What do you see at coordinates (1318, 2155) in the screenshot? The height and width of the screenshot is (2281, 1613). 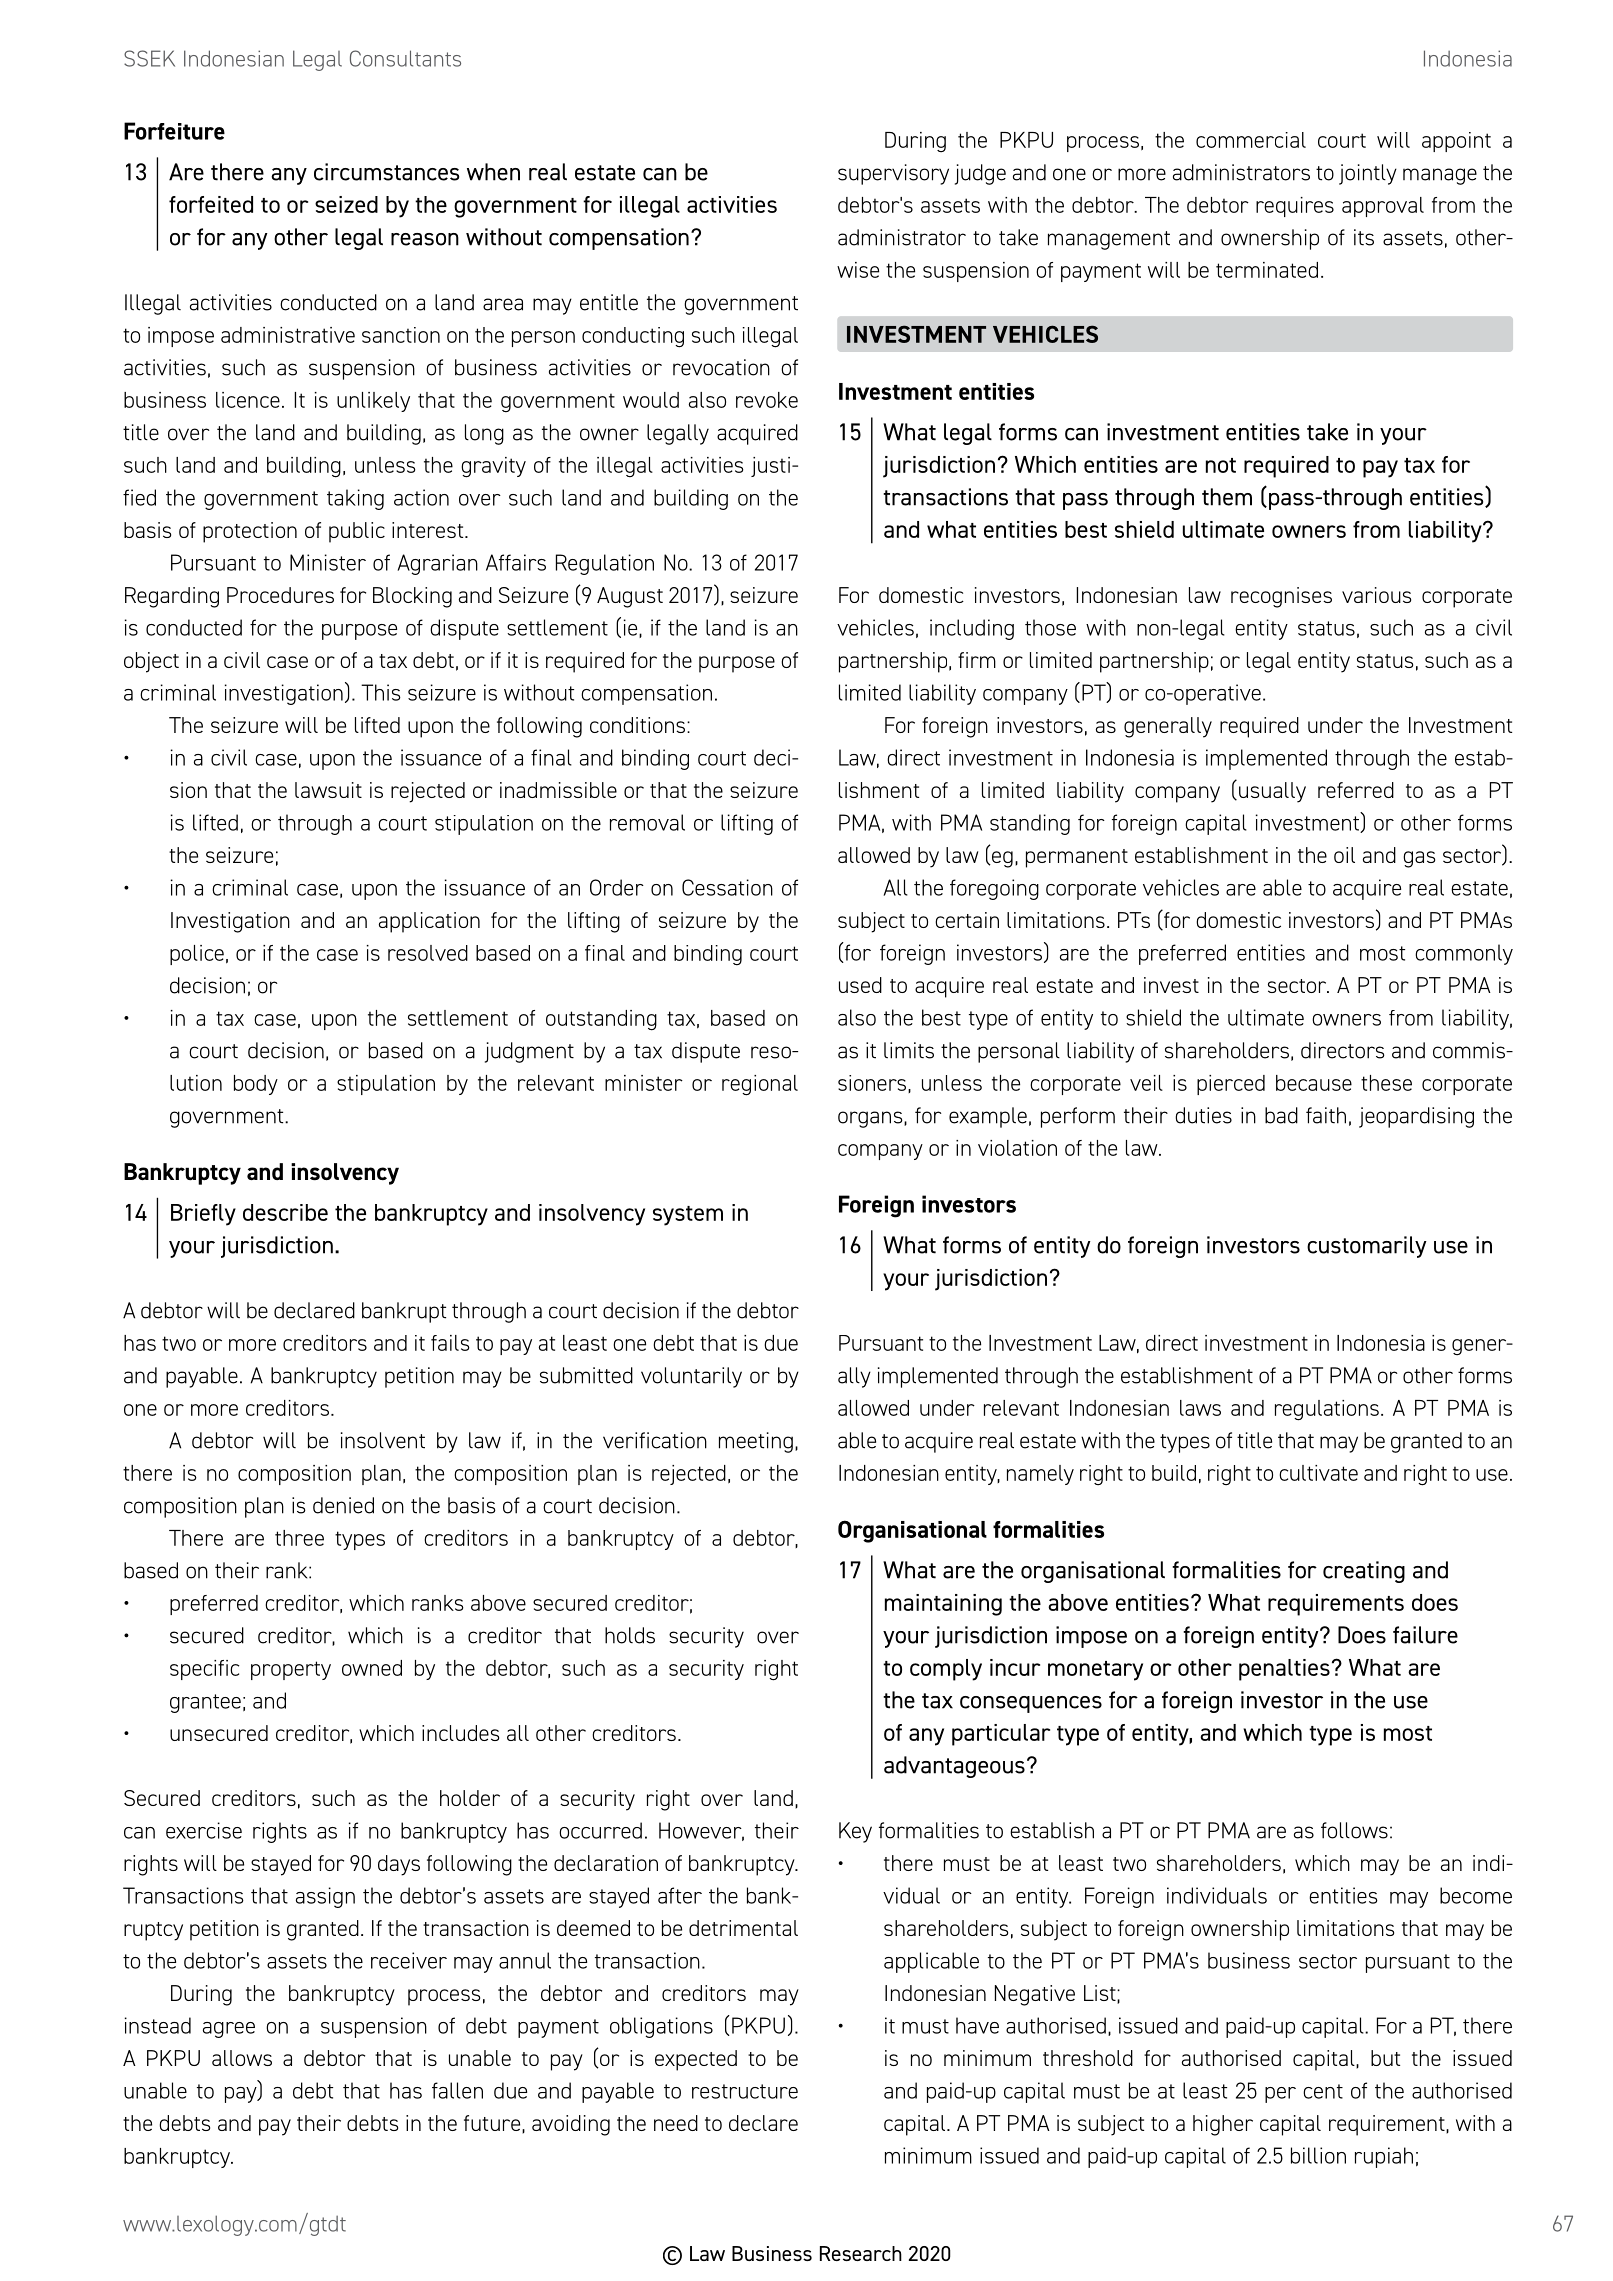 I see `billion` at bounding box center [1318, 2155].
